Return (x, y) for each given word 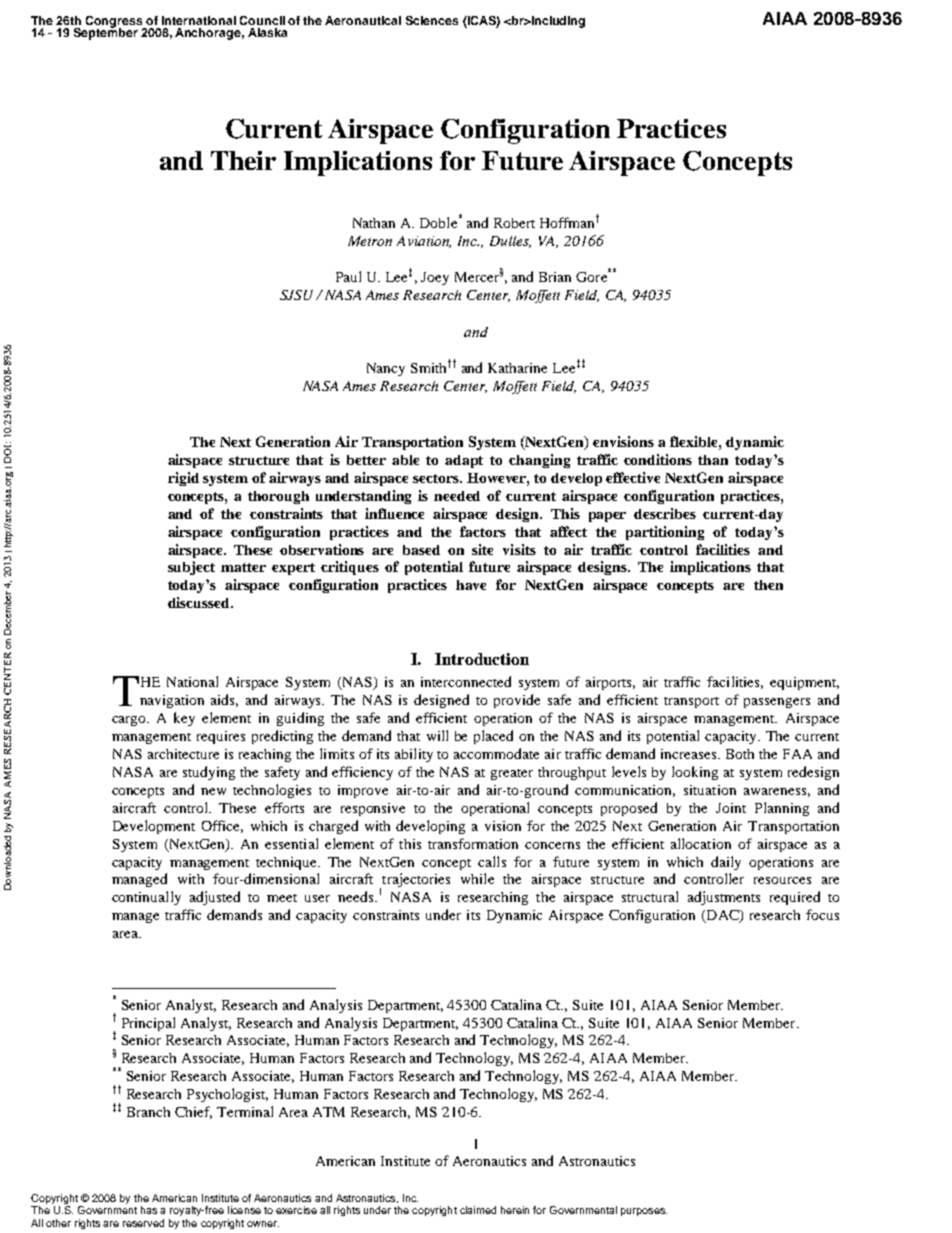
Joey (435, 278)
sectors (437, 478)
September (106, 33)
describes (665, 513)
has (149, 1210)
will (437, 735)
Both (740, 754)
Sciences (432, 20)
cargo (130, 721)
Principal (148, 1024)
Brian (555, 277)
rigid (183, 479)
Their (243, 160)
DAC (722, 916)
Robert (514, 223)
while (477, 878)
